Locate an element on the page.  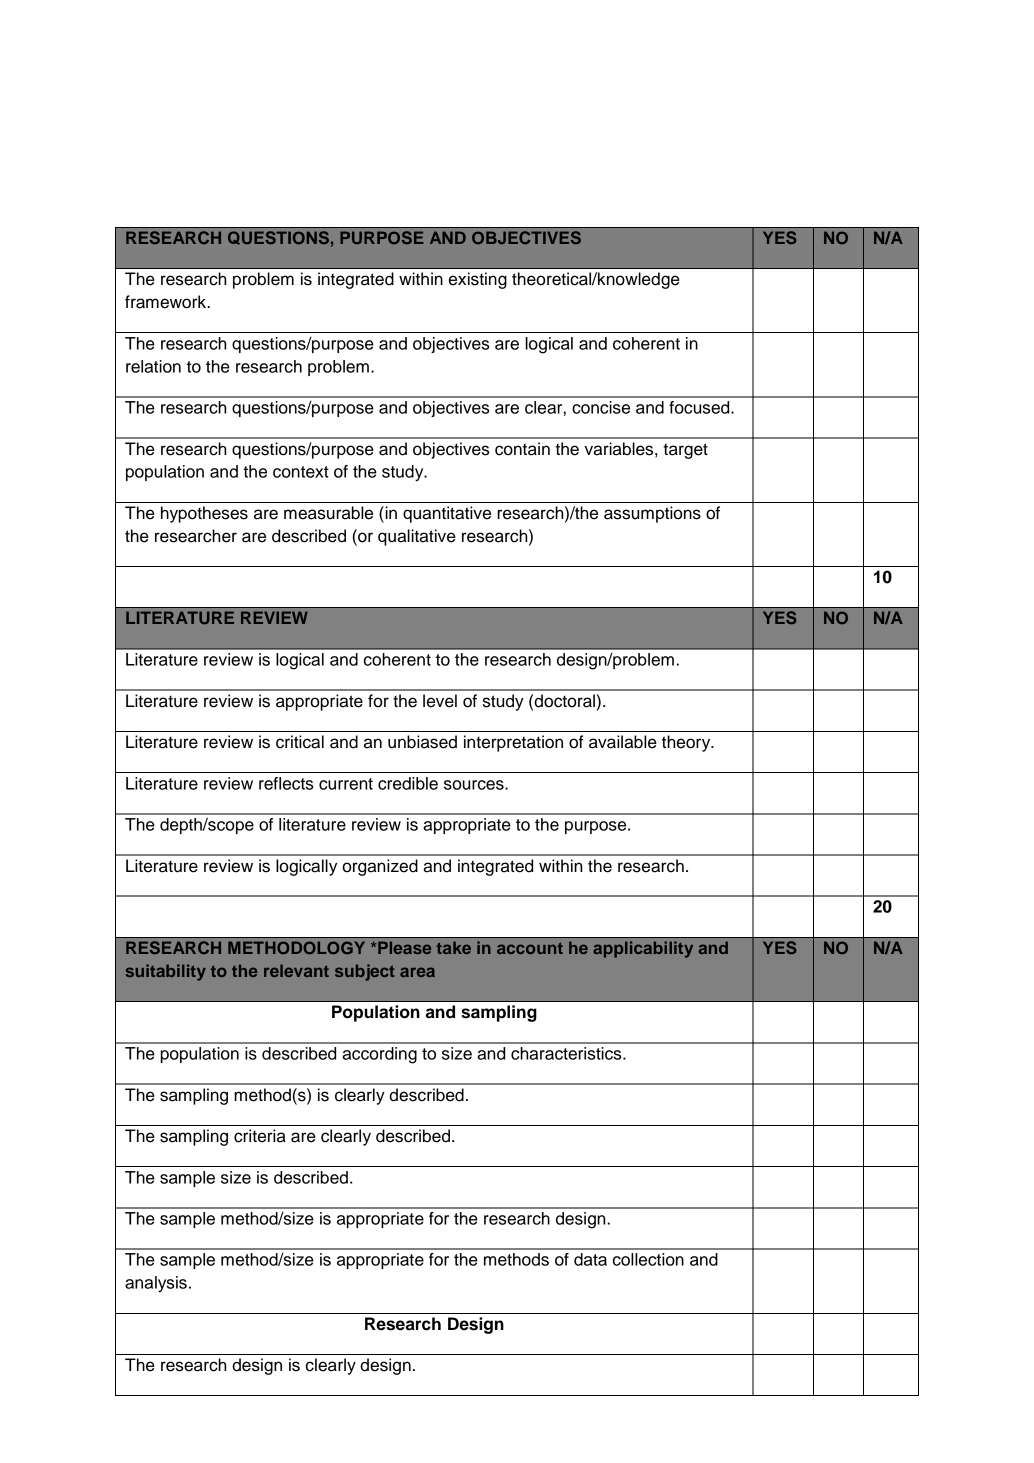
analysis is located at coordinates (156, 1284).
